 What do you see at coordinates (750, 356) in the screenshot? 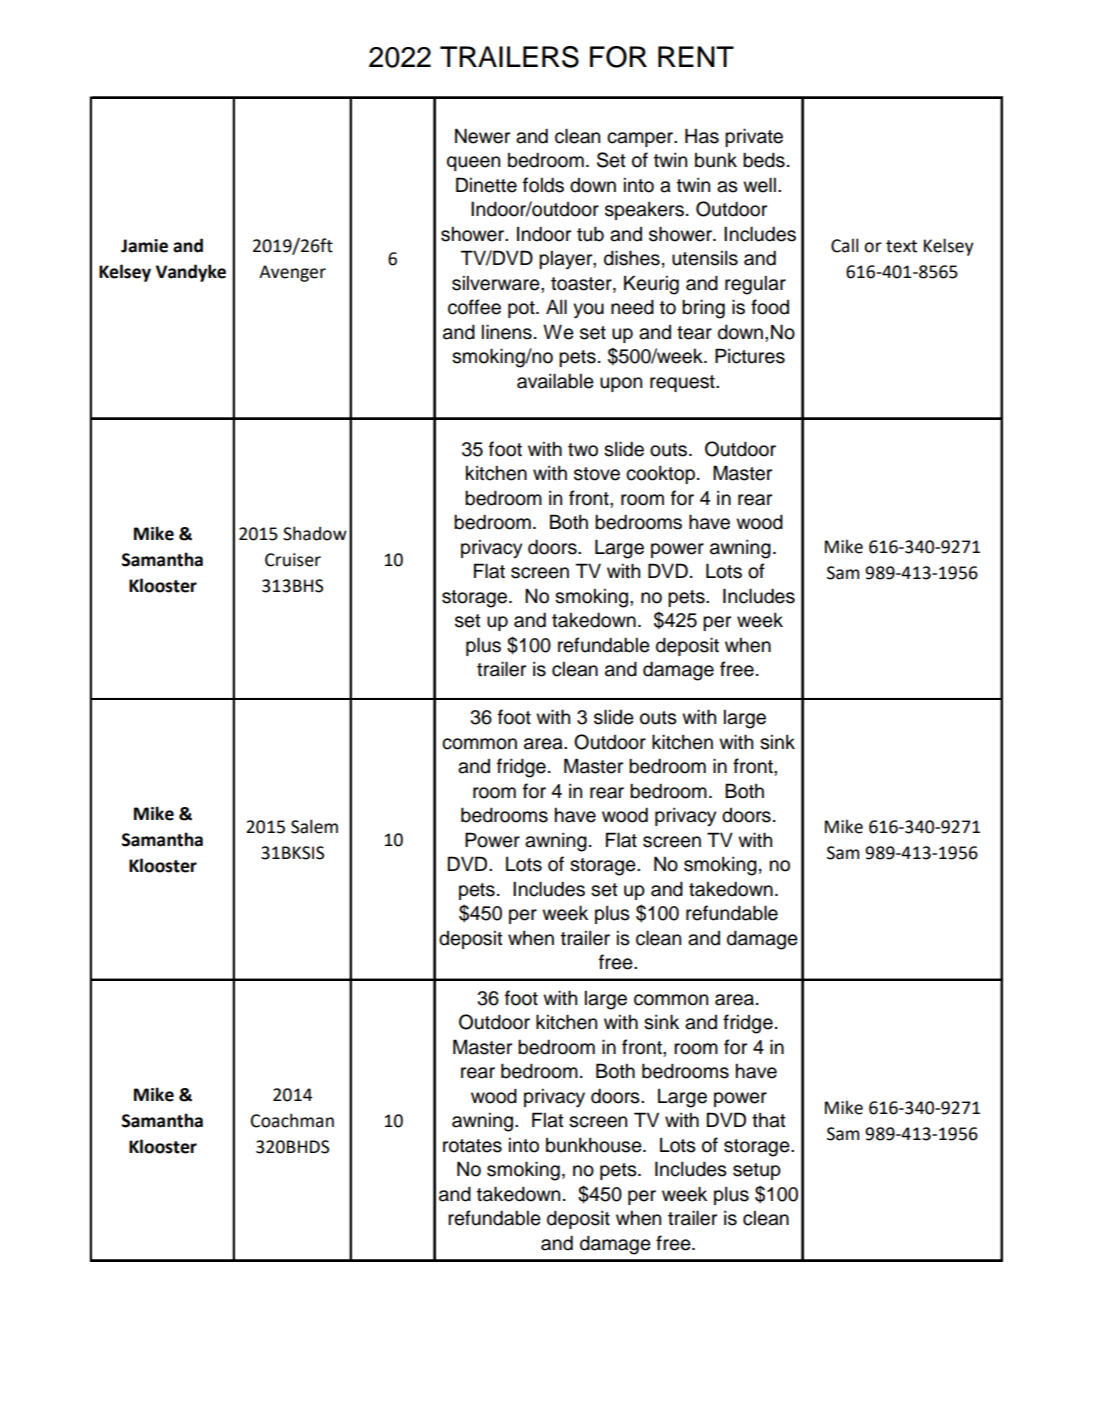
I see `Pictures` at bounding box center [750, 356].
